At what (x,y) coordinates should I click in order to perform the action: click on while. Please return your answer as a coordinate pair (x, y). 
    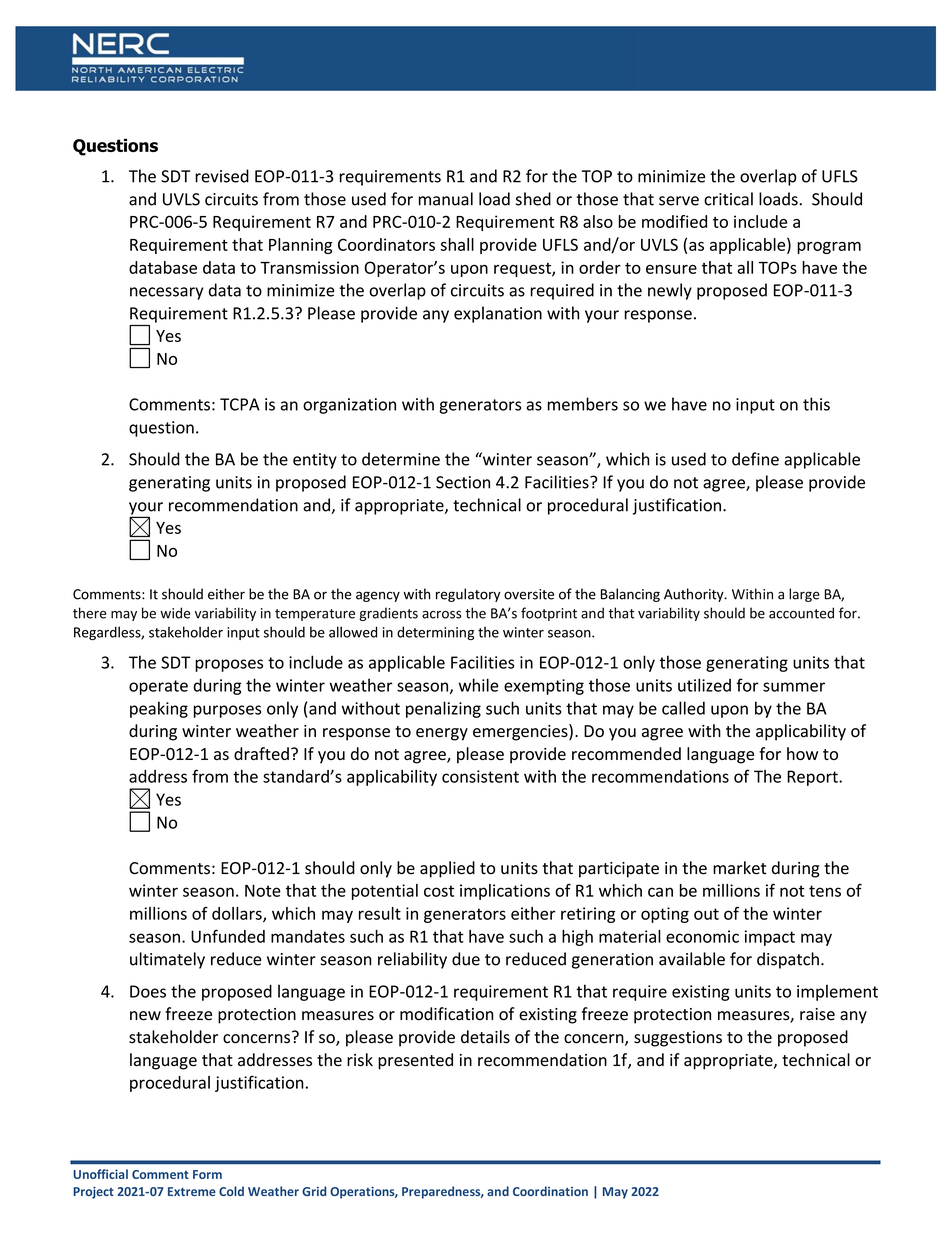
    Looking at the image, I should click on (479, 685).
